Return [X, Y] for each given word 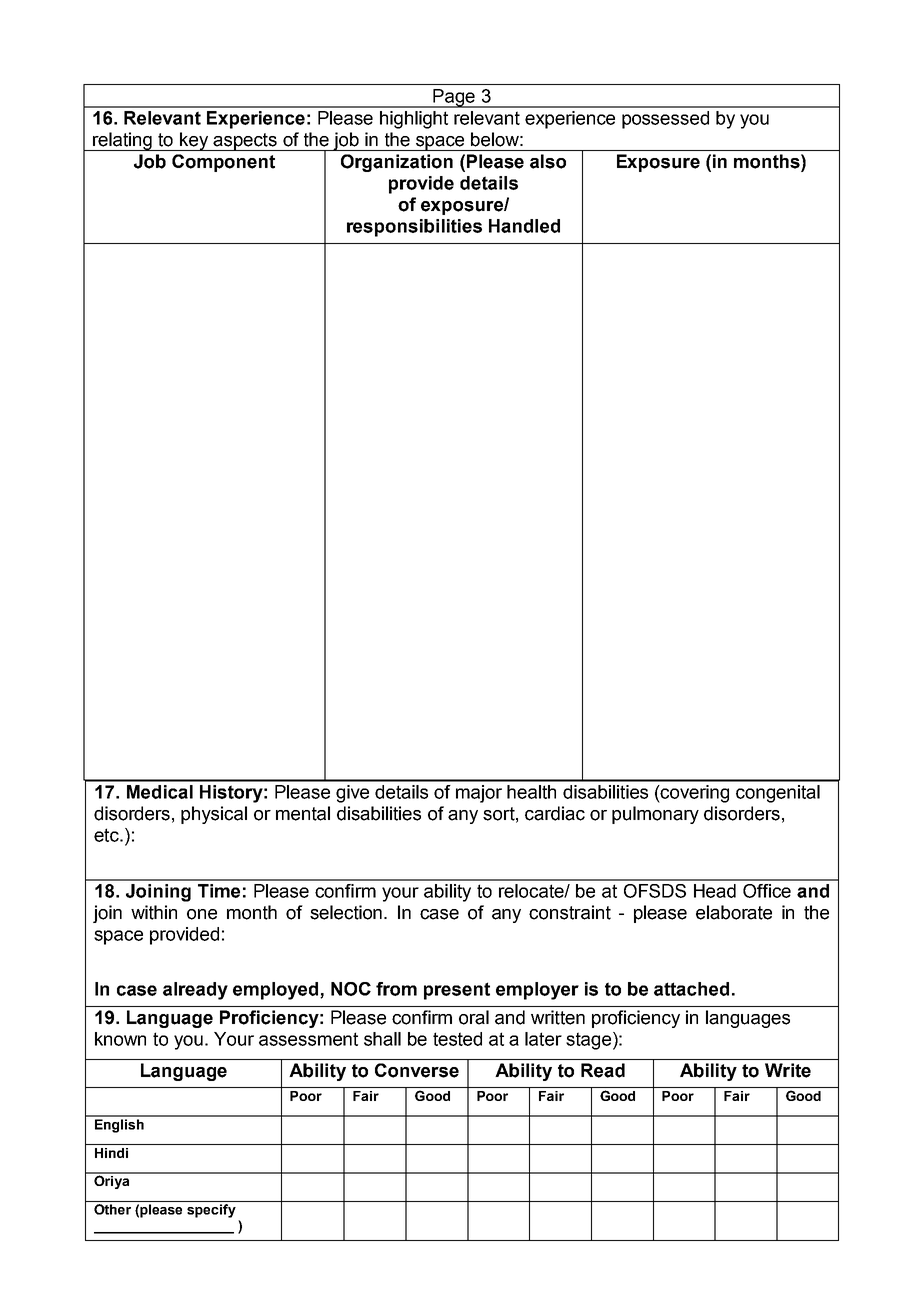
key [194, 141]
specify [211, 1211]
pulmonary [655, 815]
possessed [665, 120]
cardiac [555, 813]
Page [454, 98]
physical [214, 815]
